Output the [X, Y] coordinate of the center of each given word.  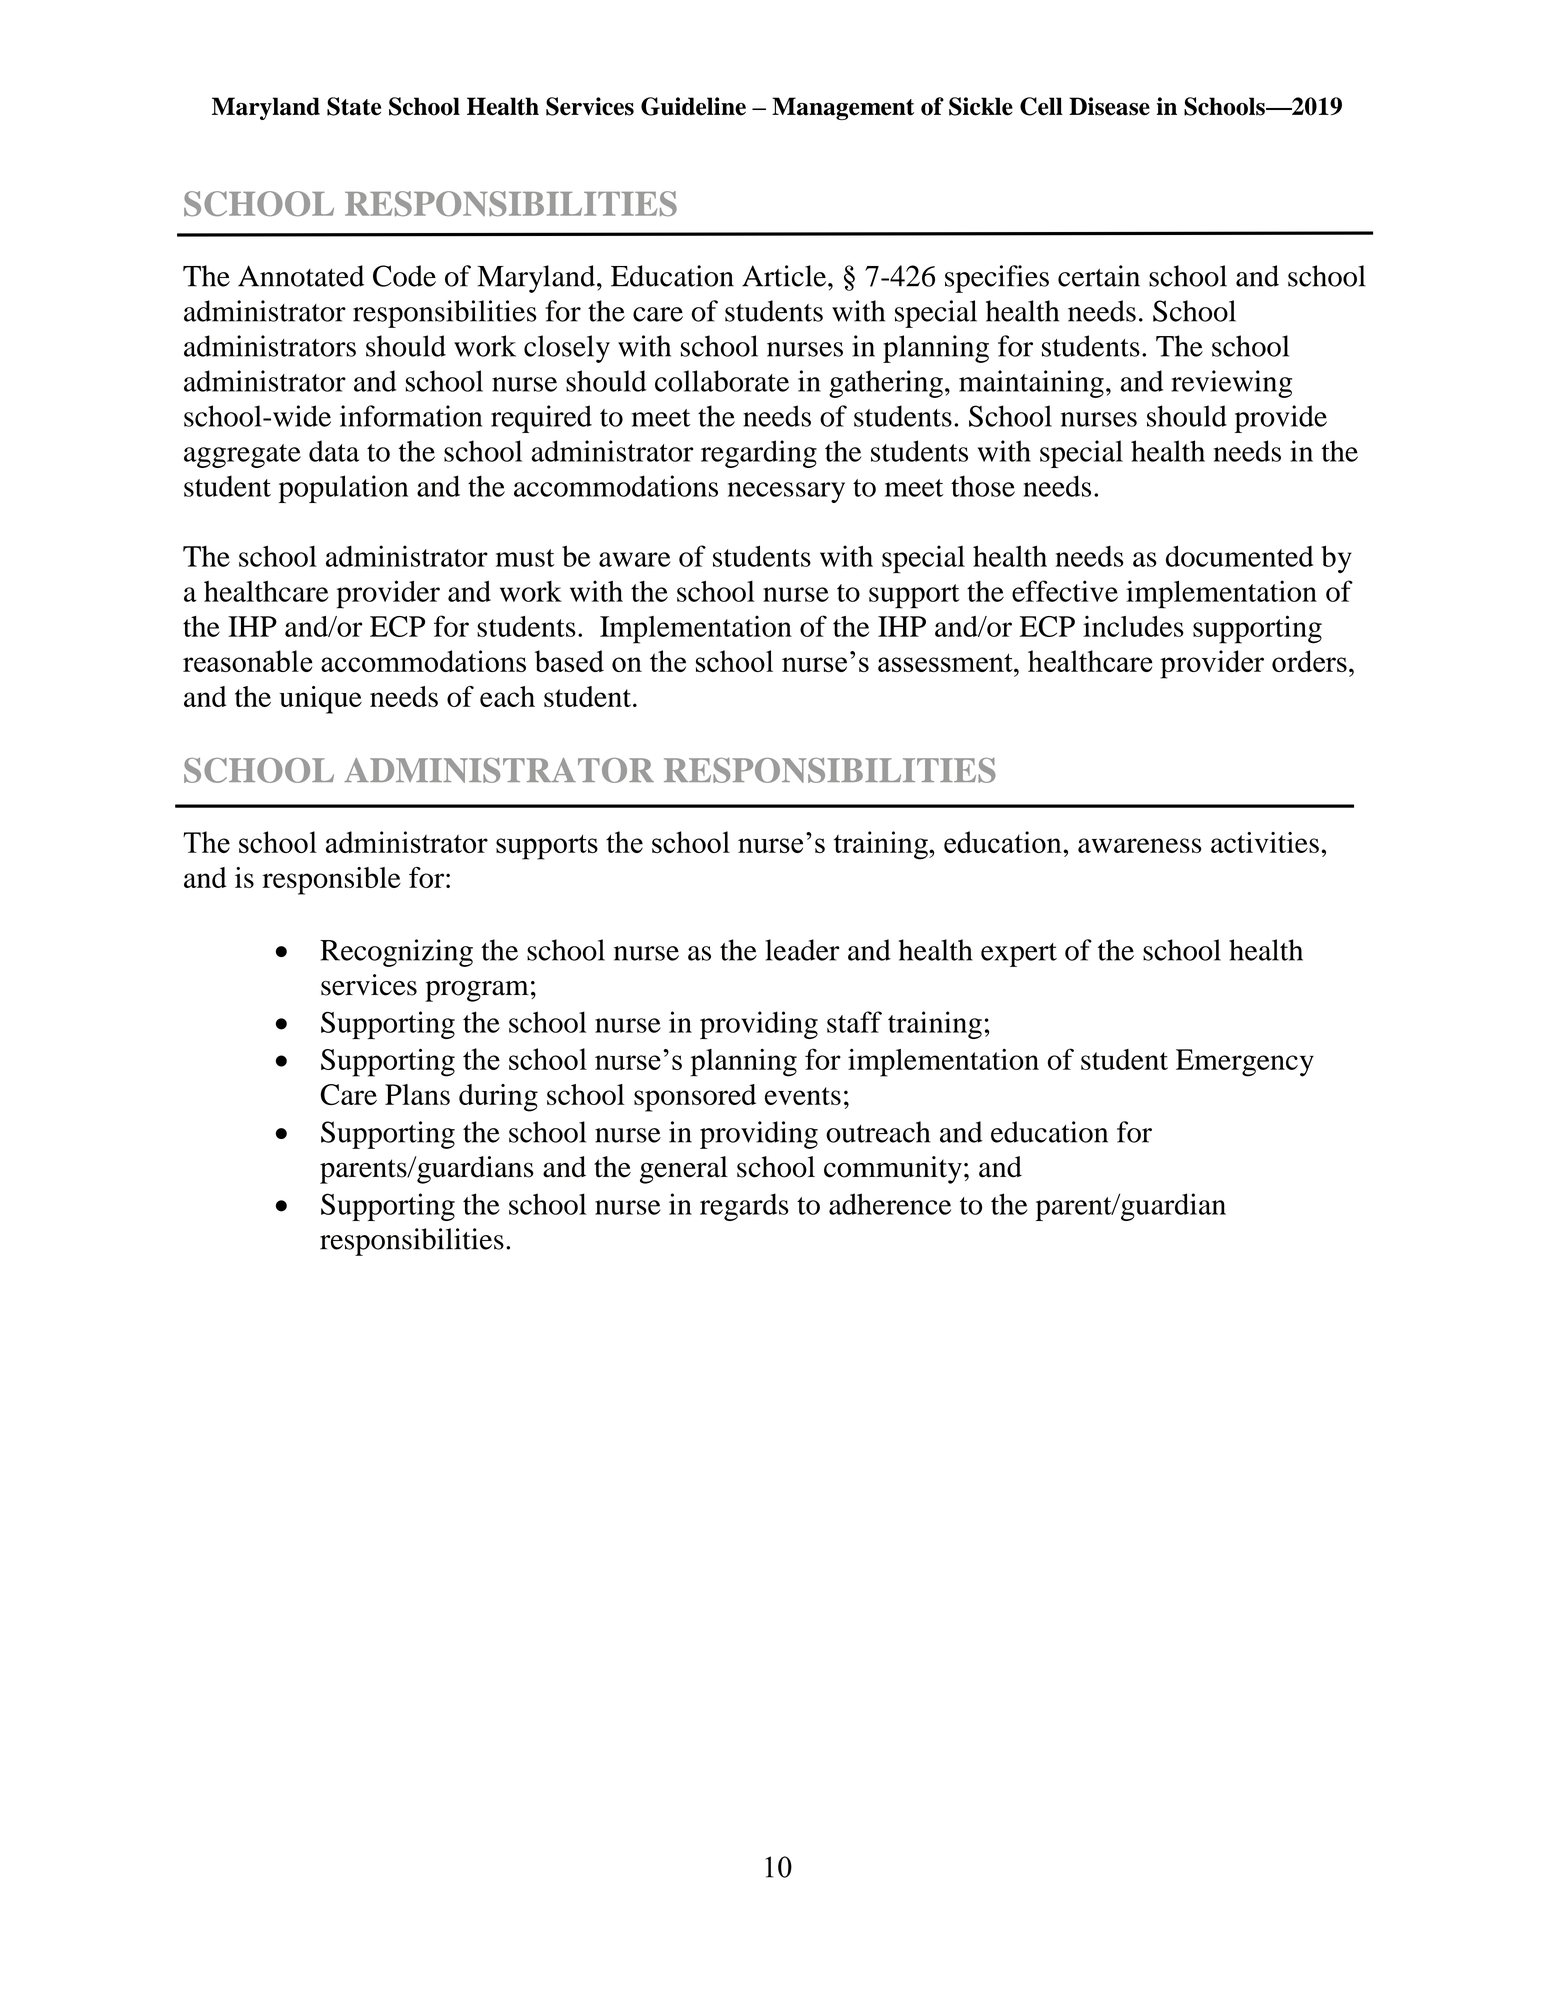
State [354, 106]
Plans [417, 1094]
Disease [1109, 106]
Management [843, 108]
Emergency [1245, 1063]
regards [744, 1207]
